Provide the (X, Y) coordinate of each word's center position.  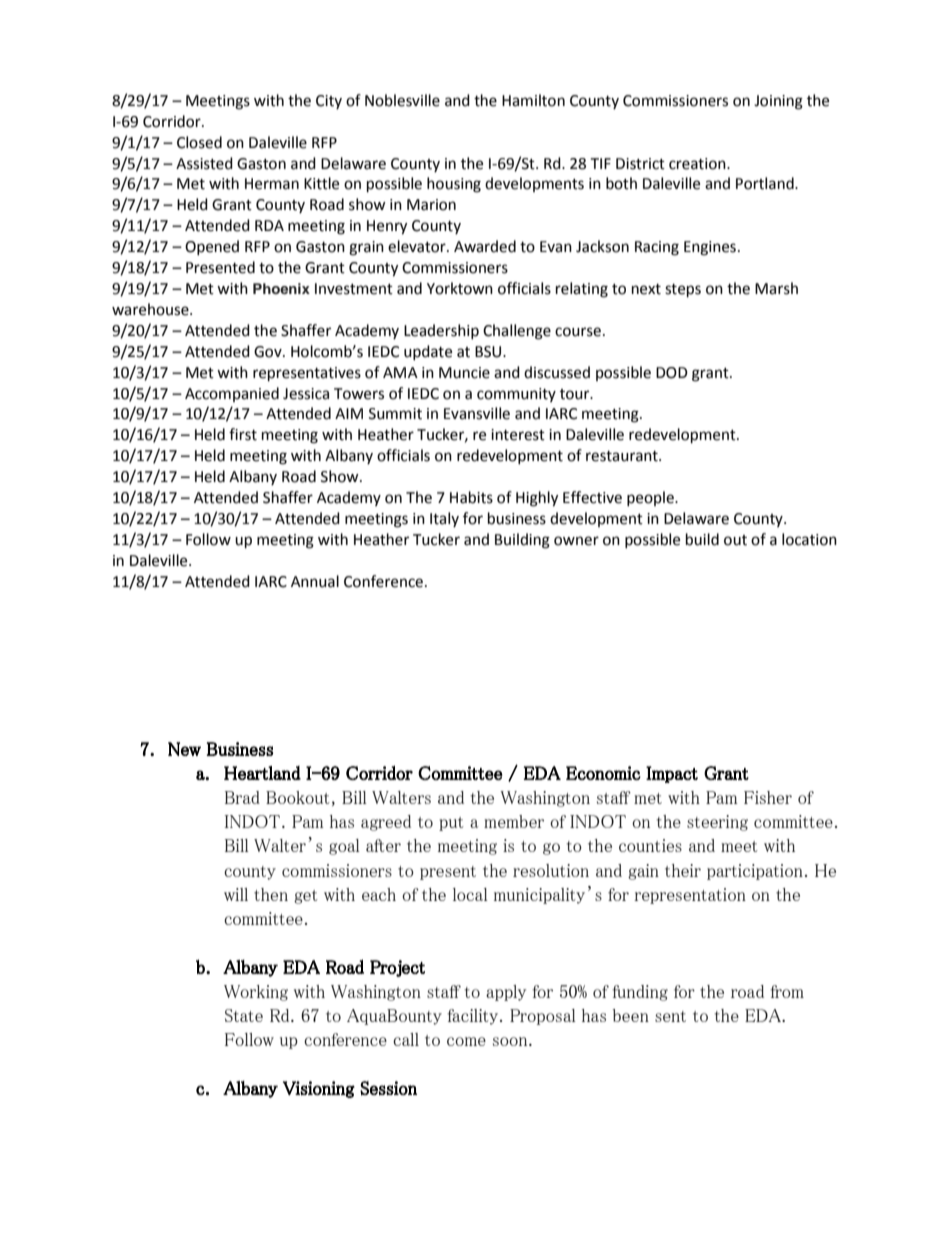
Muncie (464, 373)
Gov (269, 352)
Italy (444, 519)
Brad (242, 797)
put (451, 824)
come (466, 1041)
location (809, 539)
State (244, 1015)
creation (698, 164)
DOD (672, 373)
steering (717, 823)
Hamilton (533, 100)
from (787, 991)
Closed (199, 142)
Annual (315, 581)
